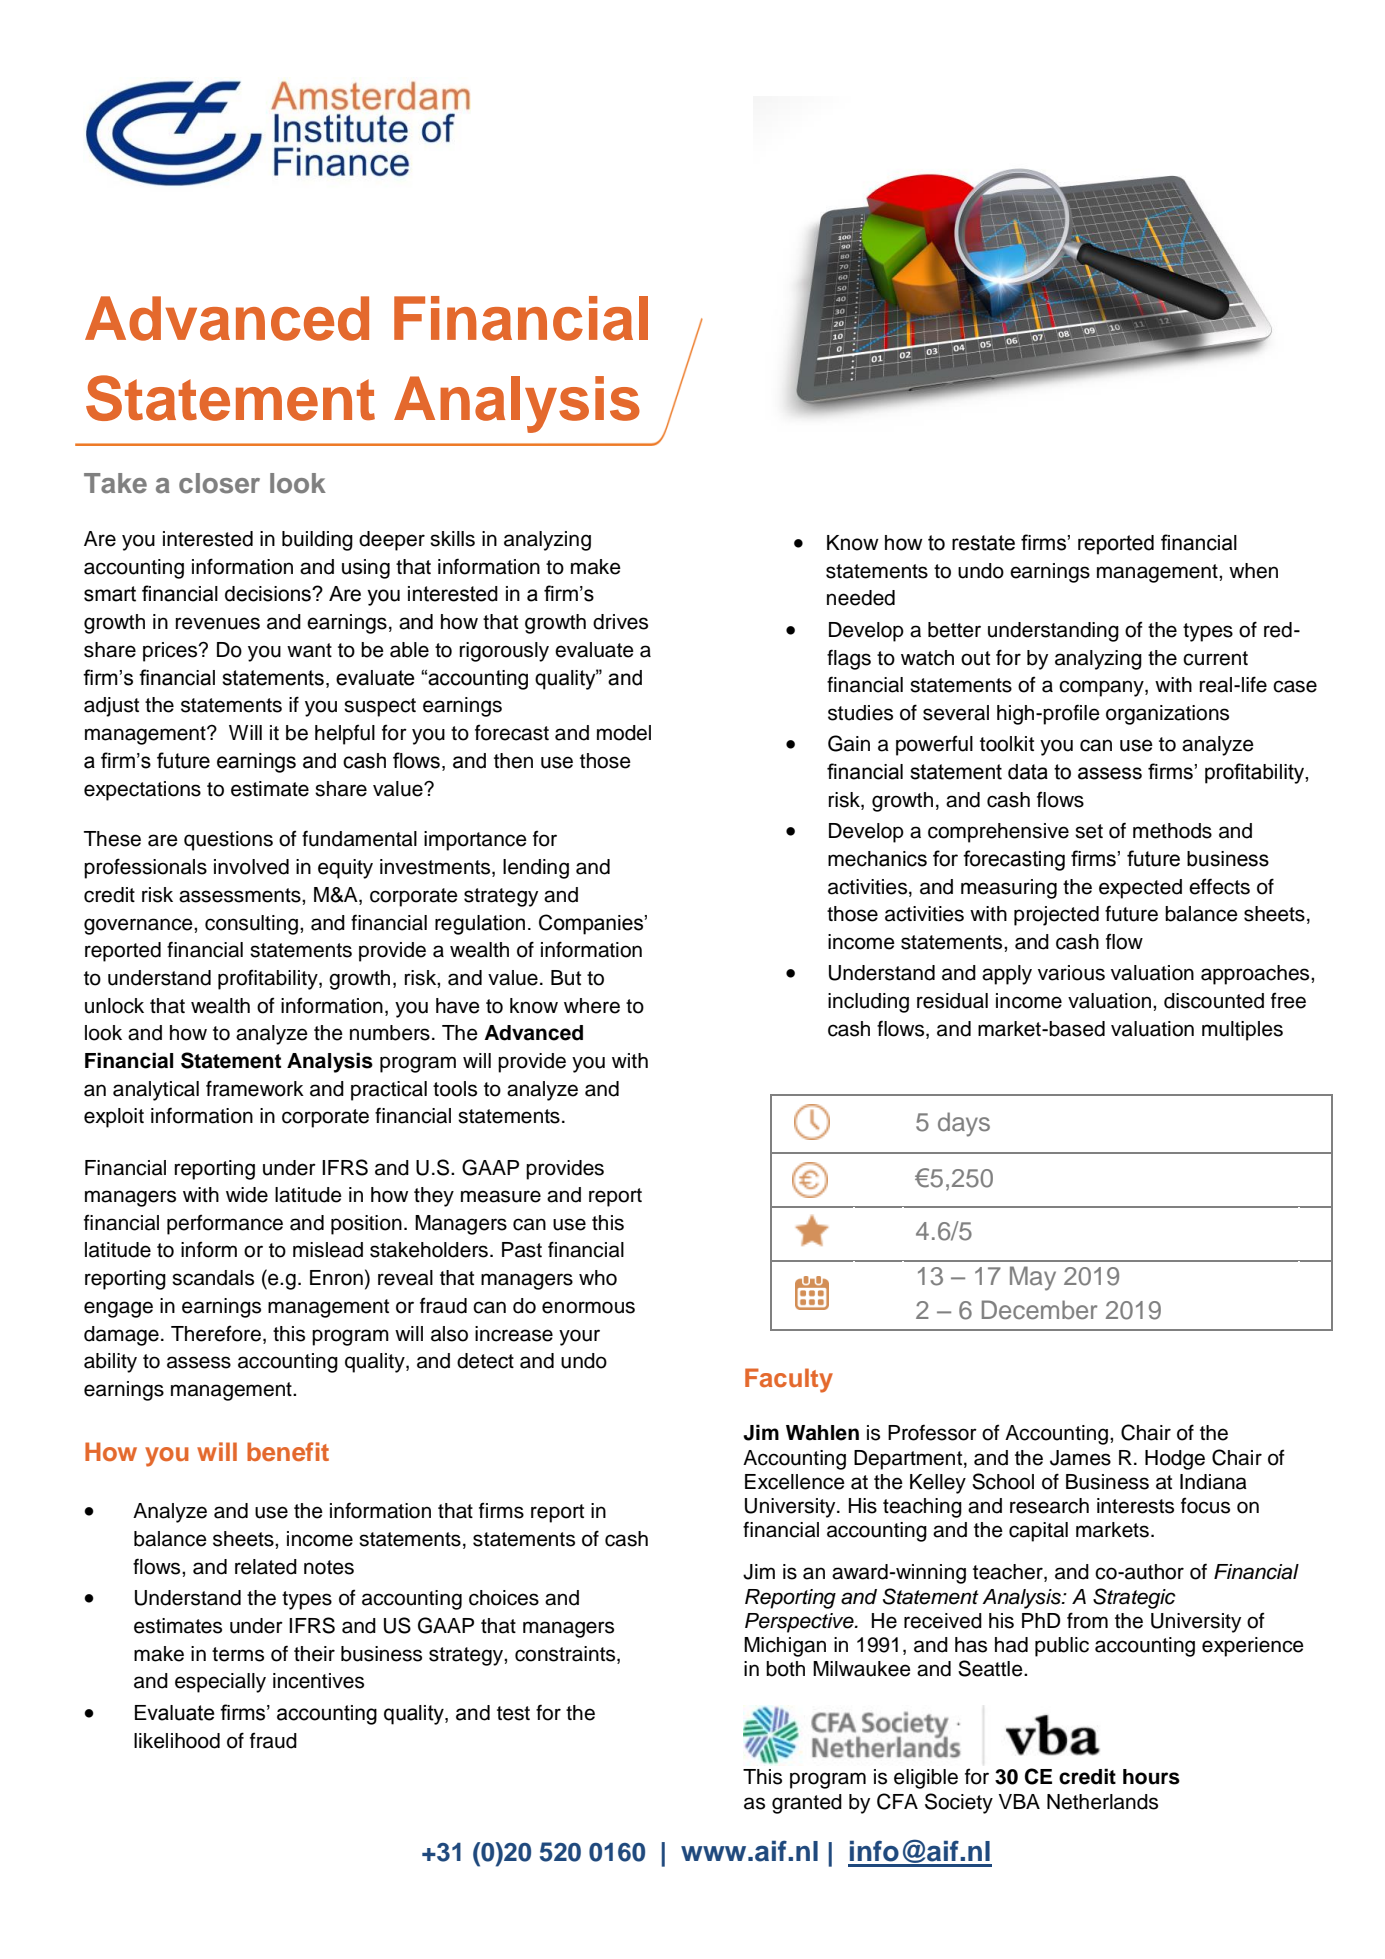 The image size is (1385, 1959). What do you see at coordinates (789, 1380) in the screenshot?
I see `Faculty` at bounding box center [789, 1380].
